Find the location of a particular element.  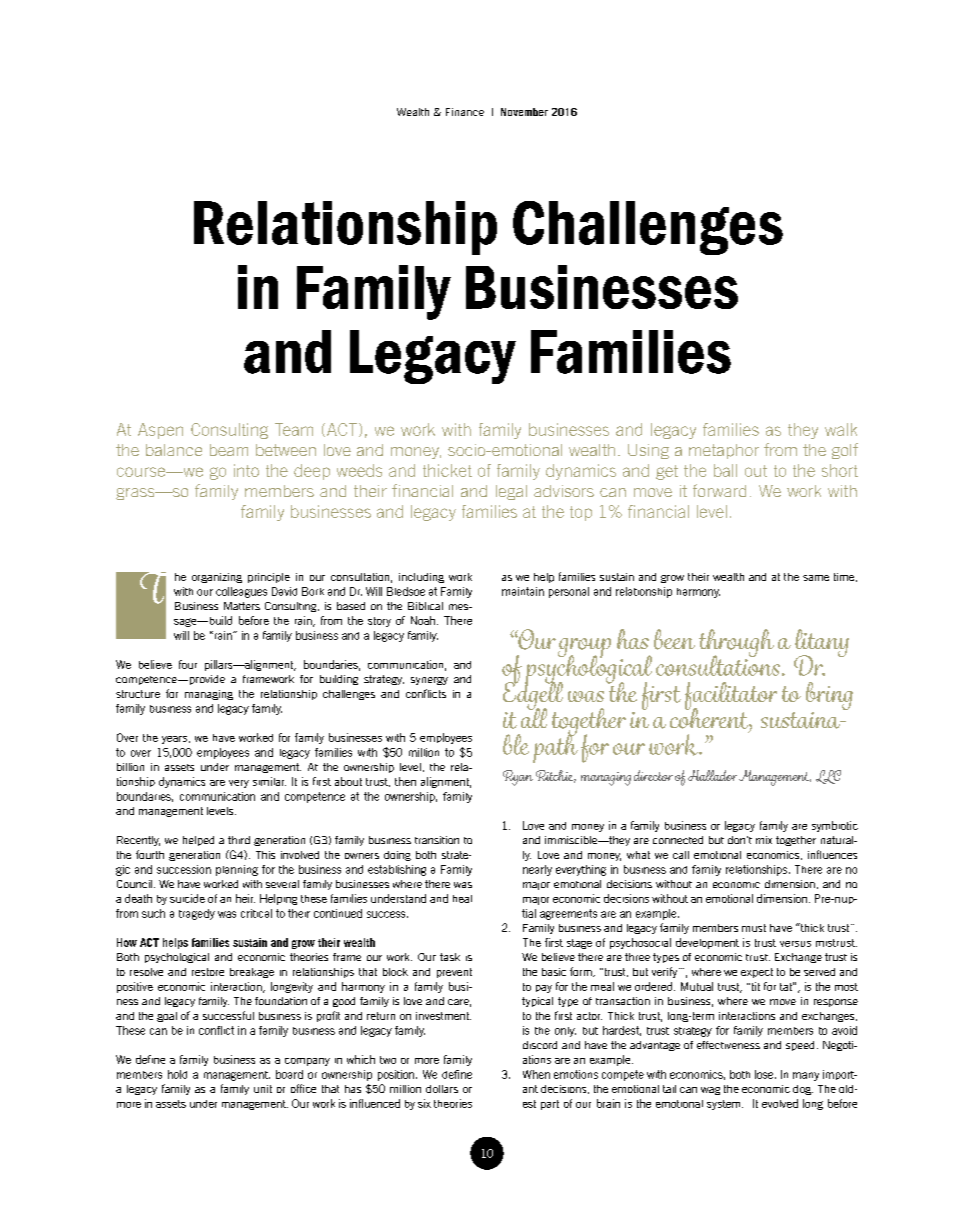

walk is located at coordinates (841, 429).
